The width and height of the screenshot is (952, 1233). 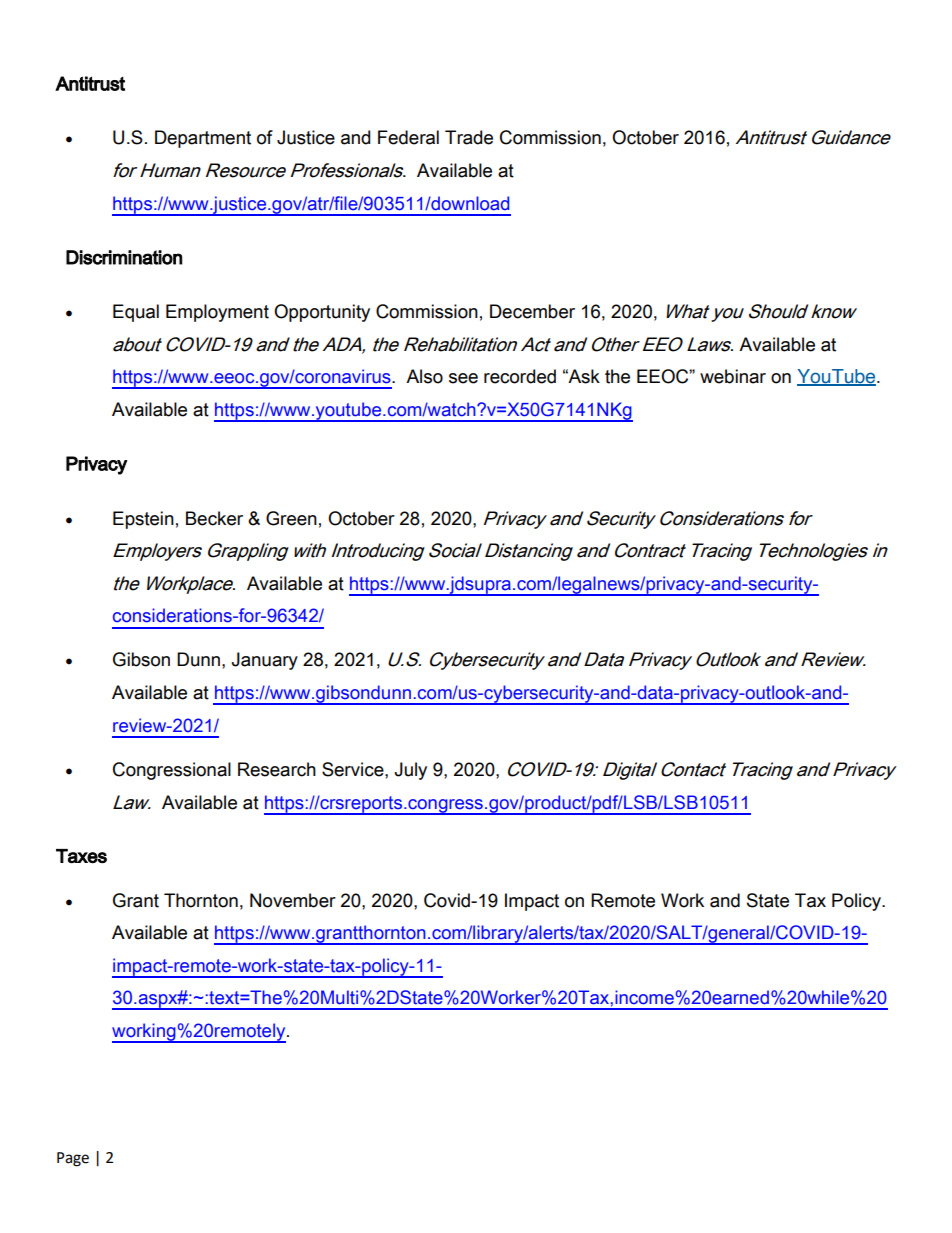 I want to click on July, so click(x=410, y=771).
